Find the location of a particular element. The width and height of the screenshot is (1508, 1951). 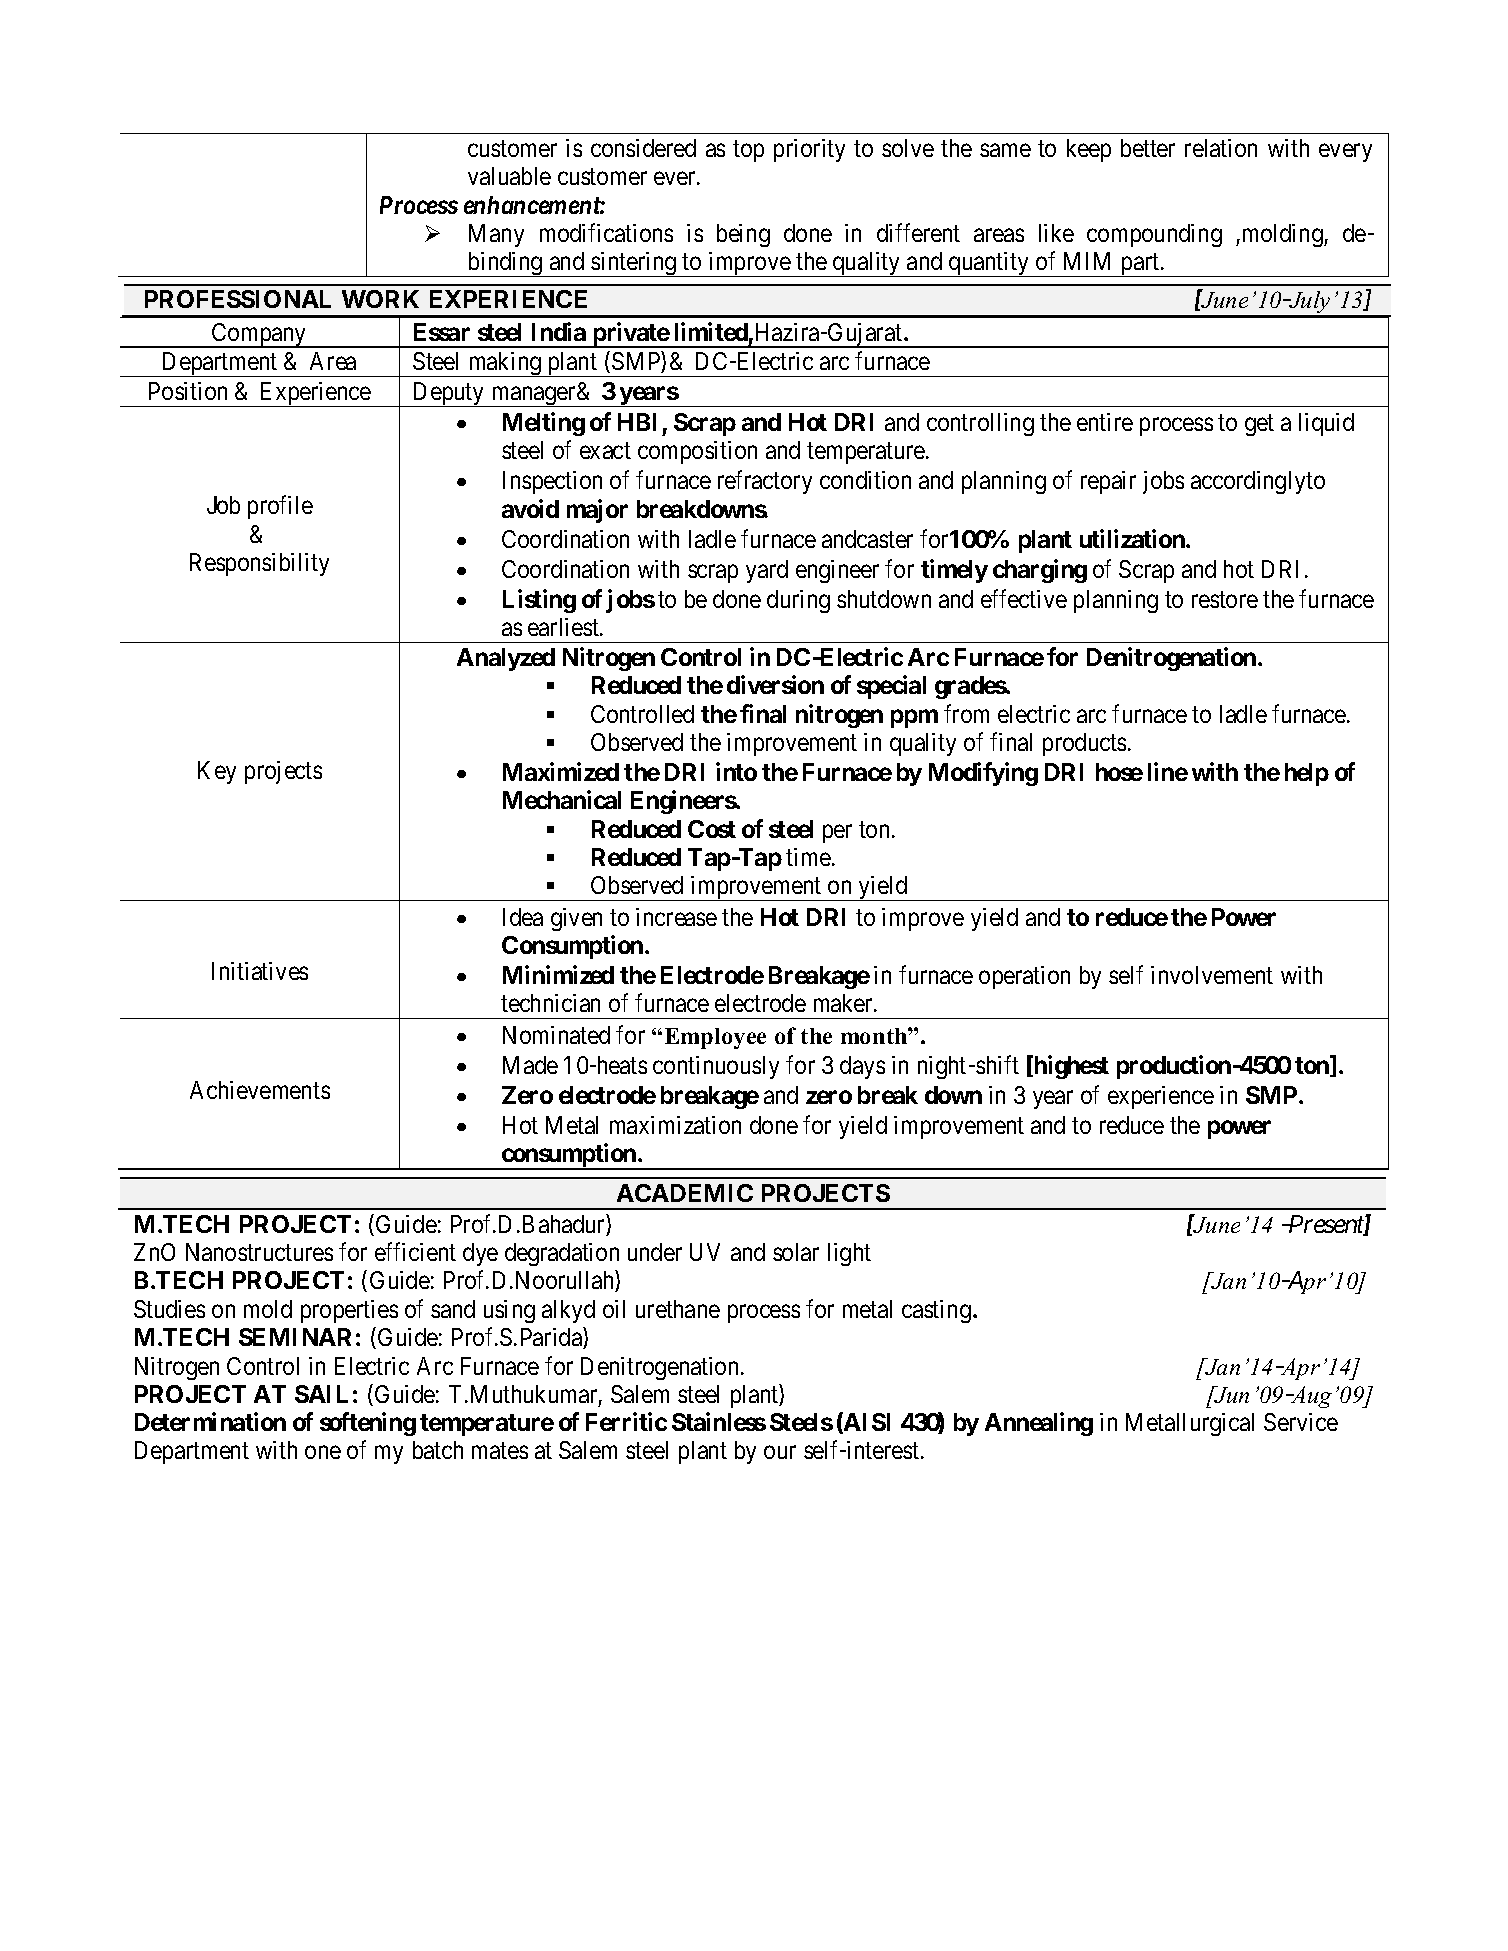

involvement is located at coordinates (1212, 975).
